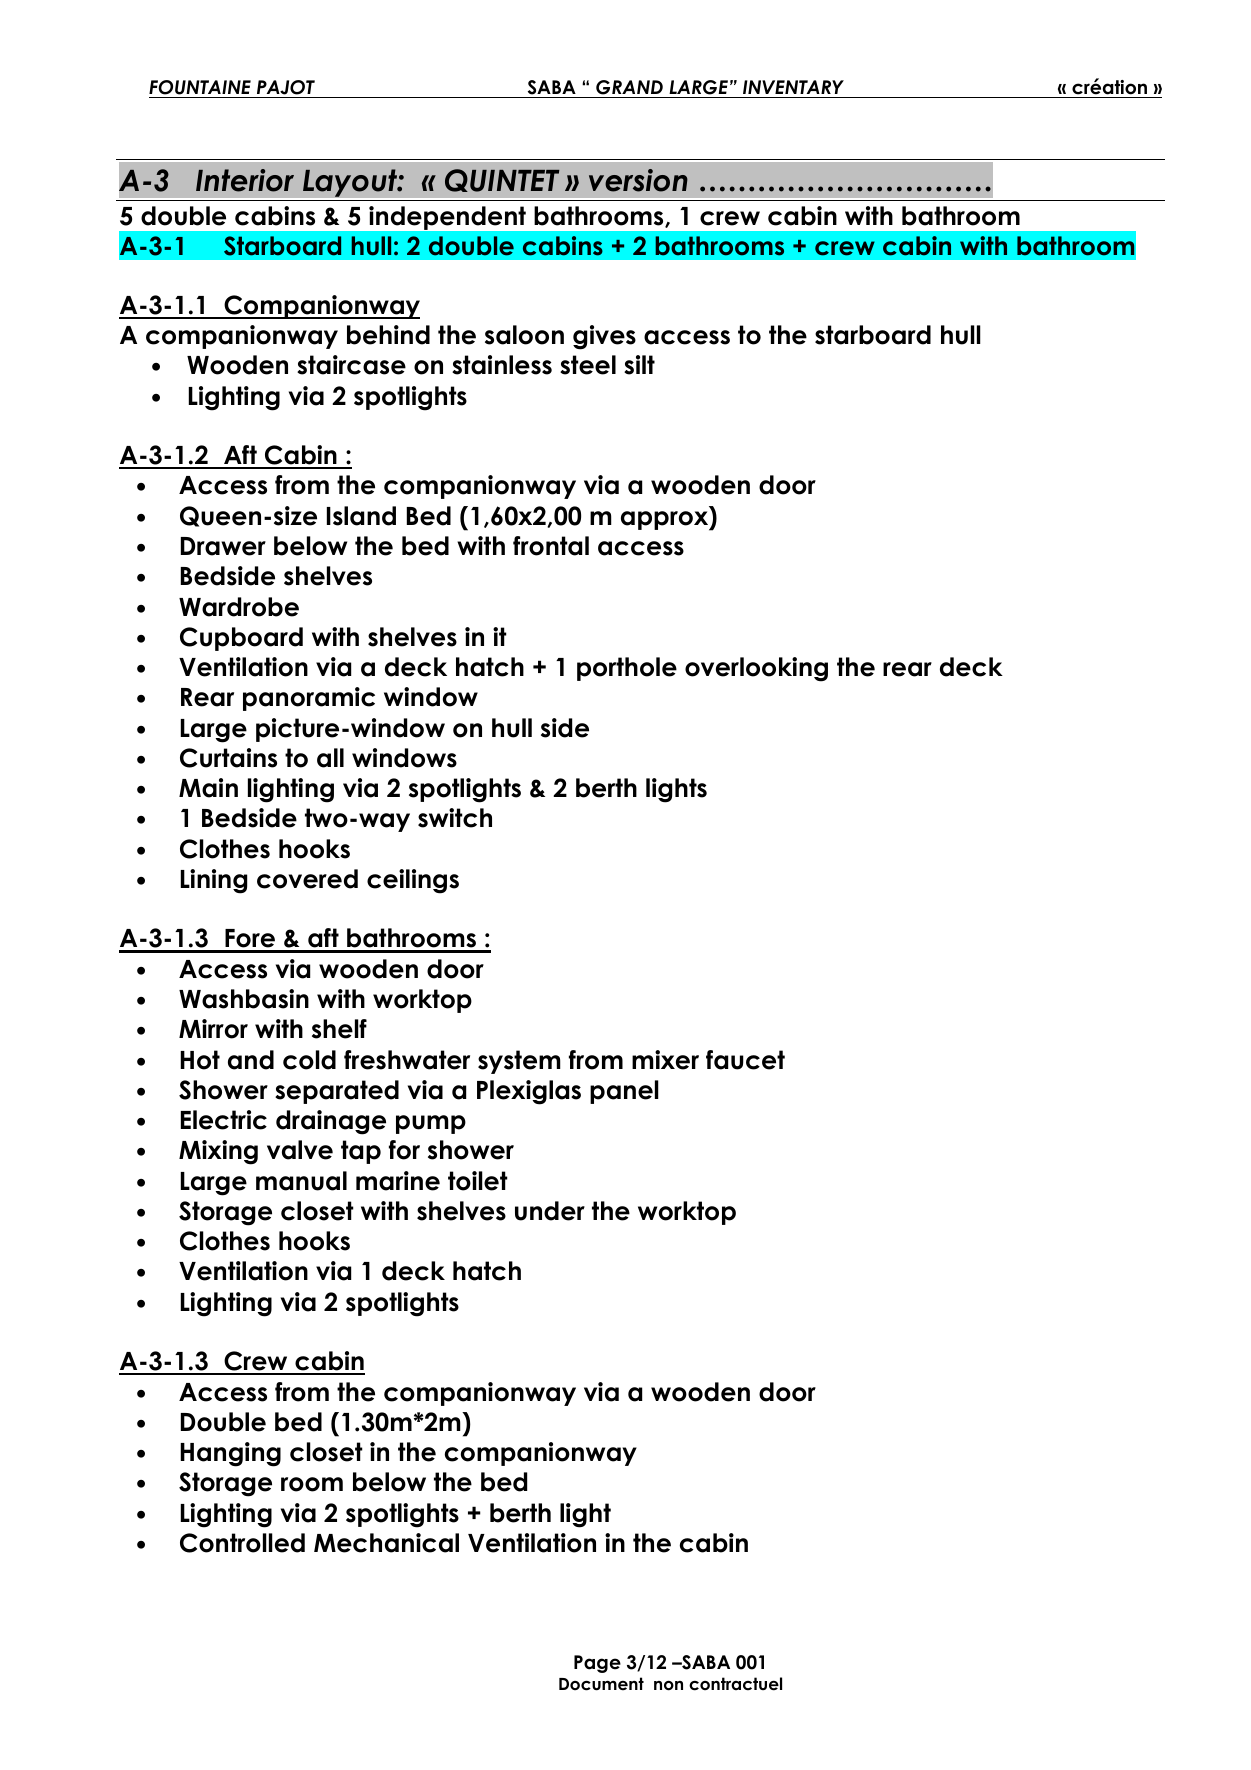 The height and width of the screenshot is (1770, 1251). I want to click on independent, so click(447, 218).
